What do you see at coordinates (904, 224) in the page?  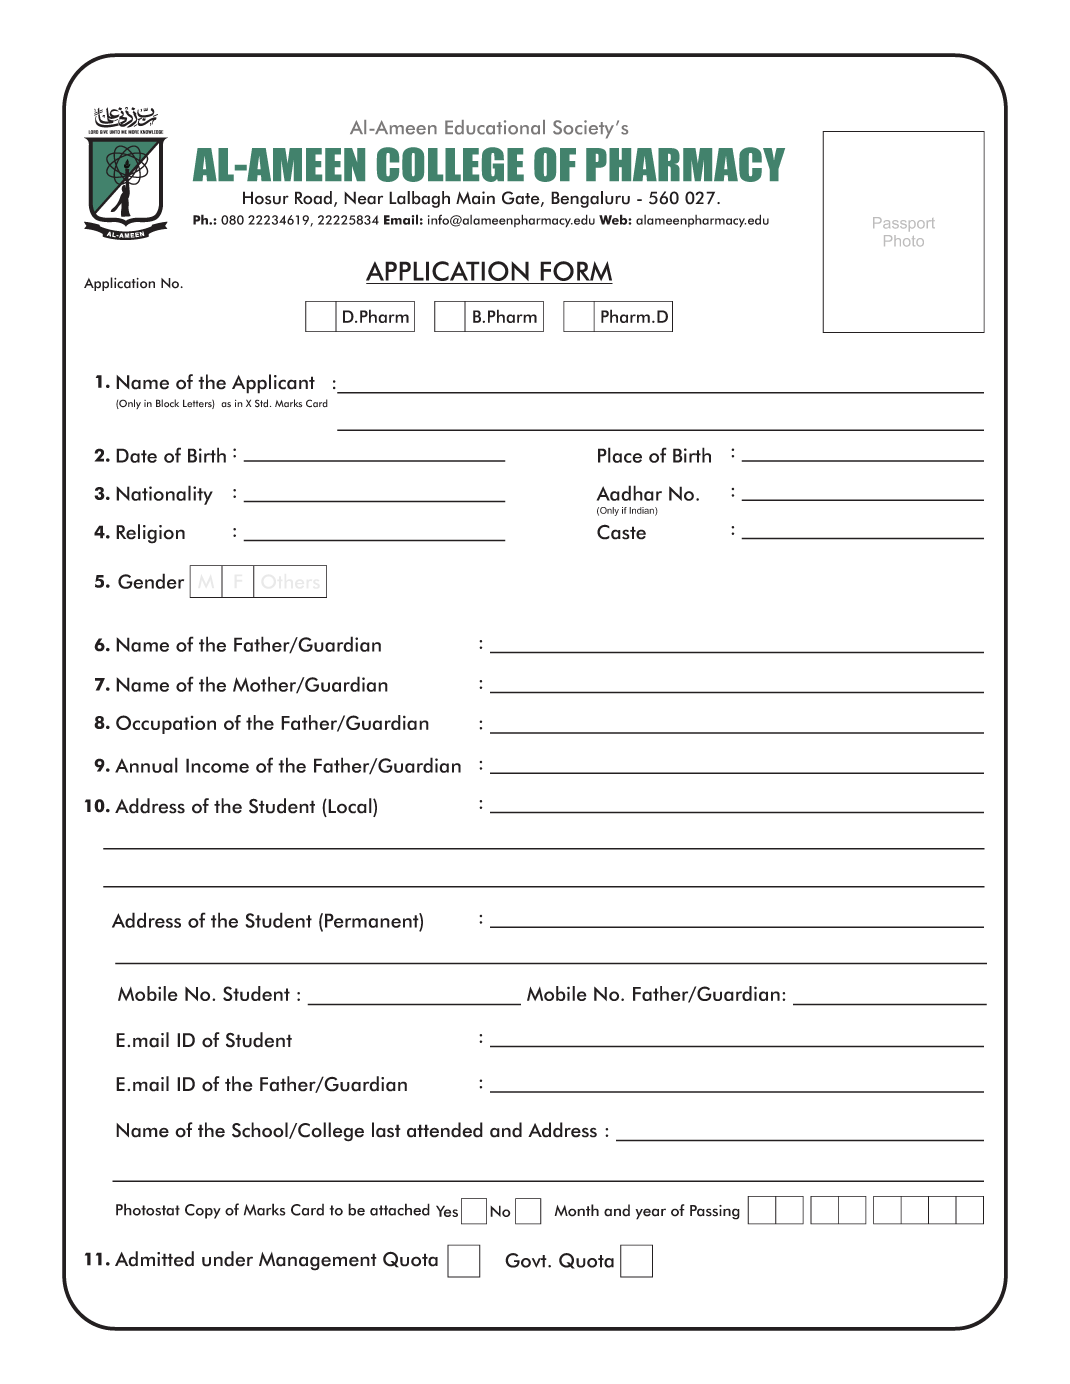 I see `Passport` at bounding box center [904, 224].
